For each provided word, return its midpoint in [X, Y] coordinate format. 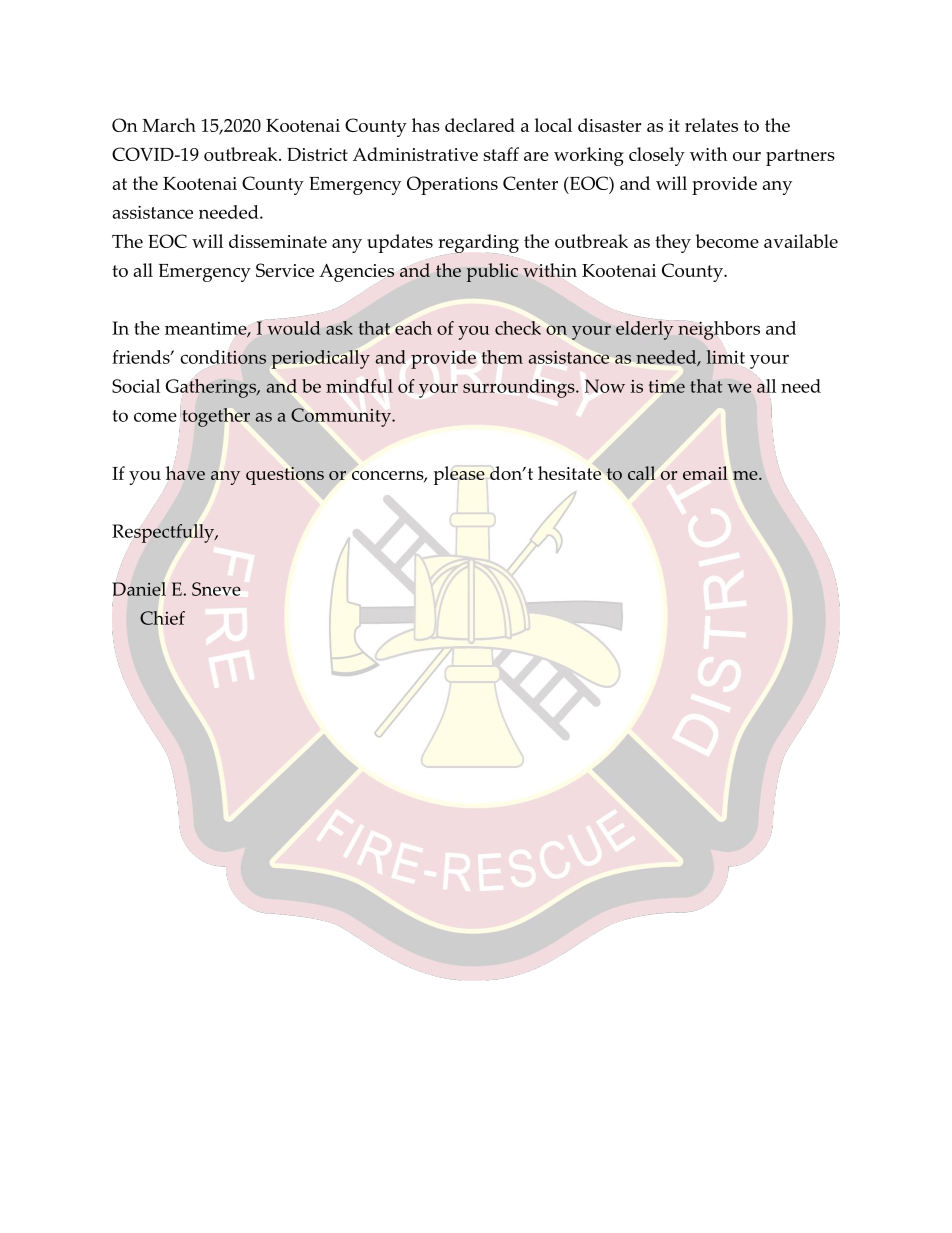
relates [711, 125]
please [459, 475]
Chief [162, 618]
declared [480, 125]
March [169, 125]
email [705, 473]
